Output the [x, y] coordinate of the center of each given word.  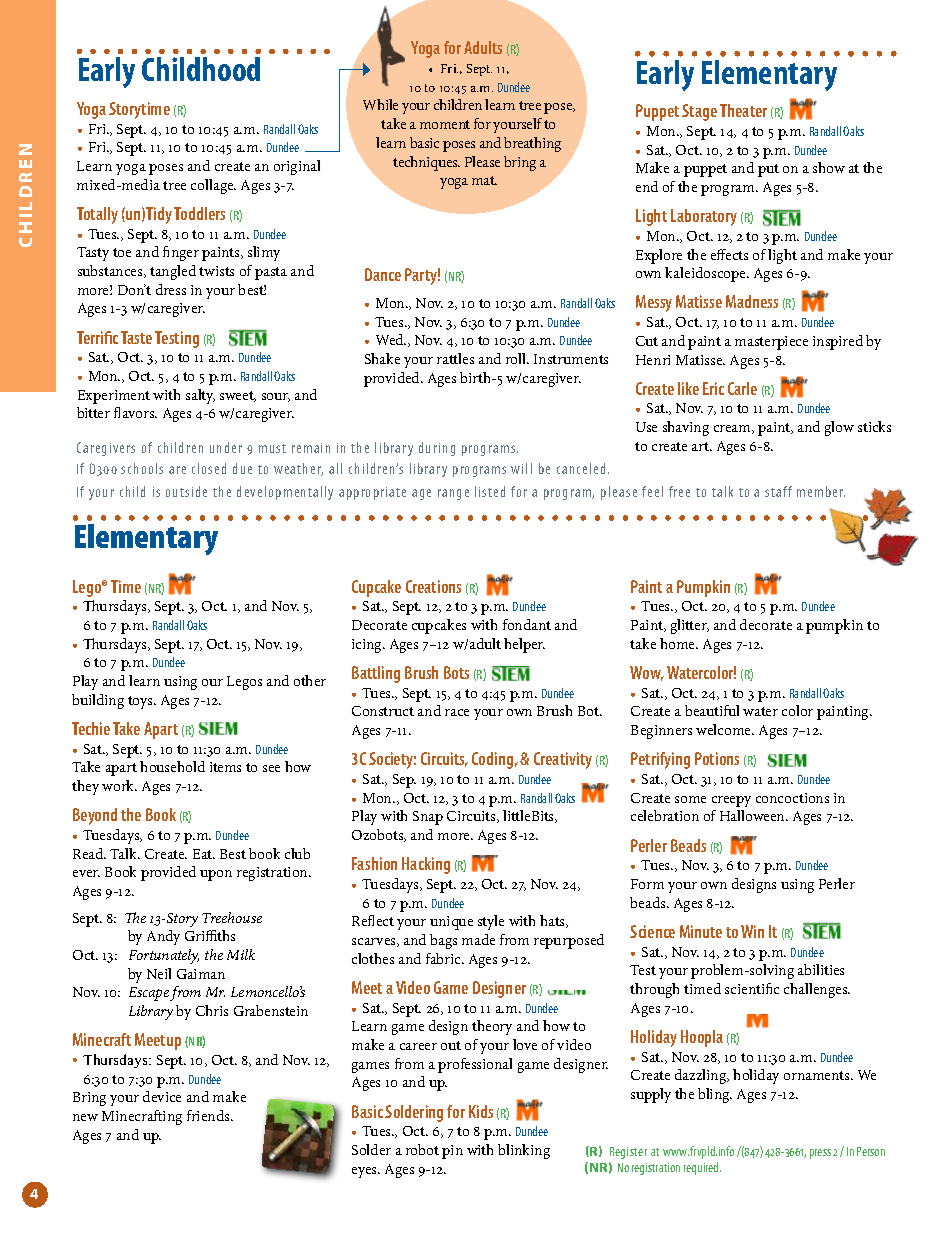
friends [209, 1115]
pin [452, 1152]
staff [778, 491]
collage [213, 186]
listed [490, 491]
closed [209, 468]
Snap [428, 818]
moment [445, 124]
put [768, 170]
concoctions [792, 798]
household [172, 766]
